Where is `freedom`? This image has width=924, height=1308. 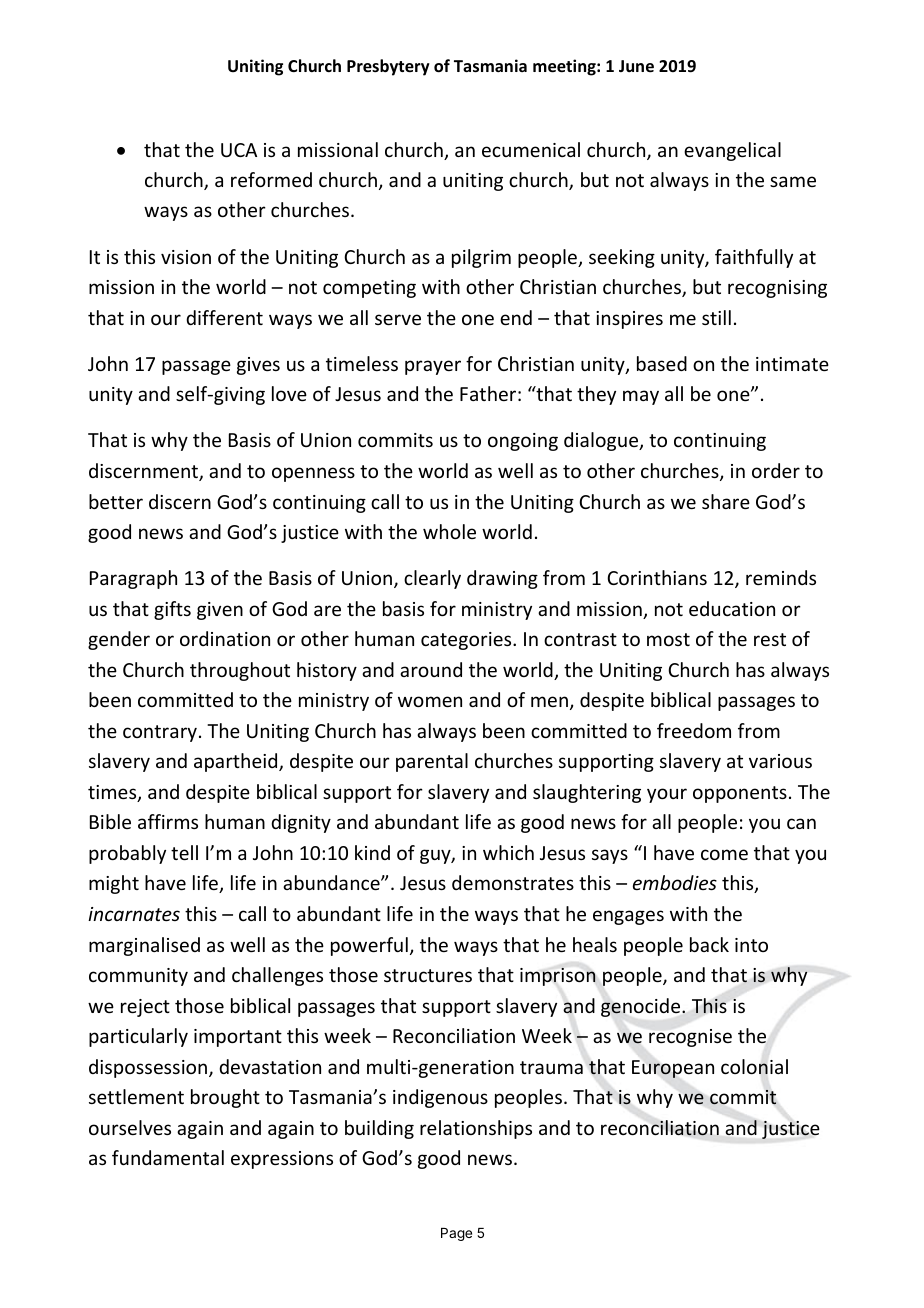 freedom is located at coordinates (694, 730).
